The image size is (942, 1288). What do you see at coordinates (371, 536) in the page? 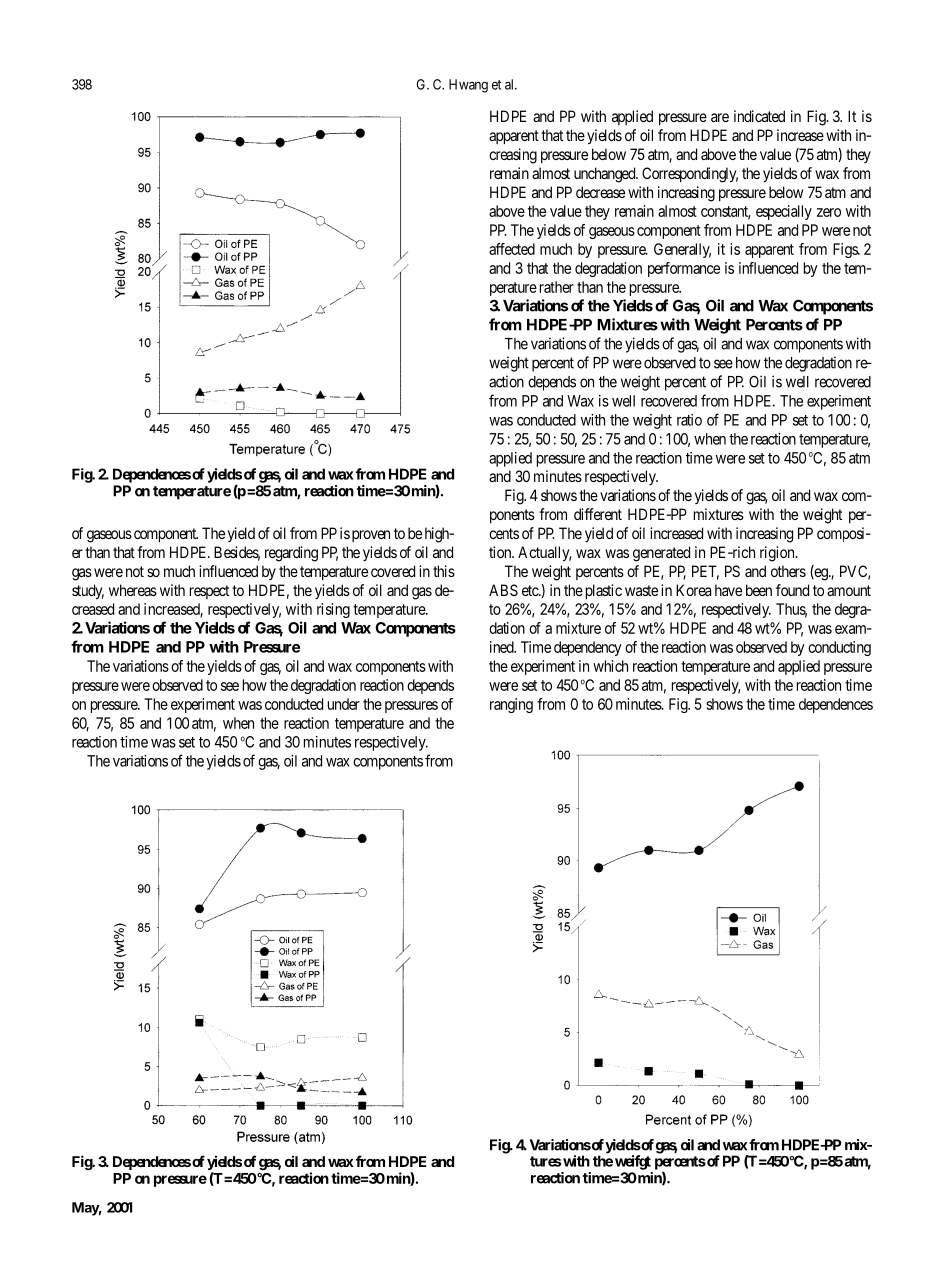
I see `proven` at bounding box center [371, 536].
